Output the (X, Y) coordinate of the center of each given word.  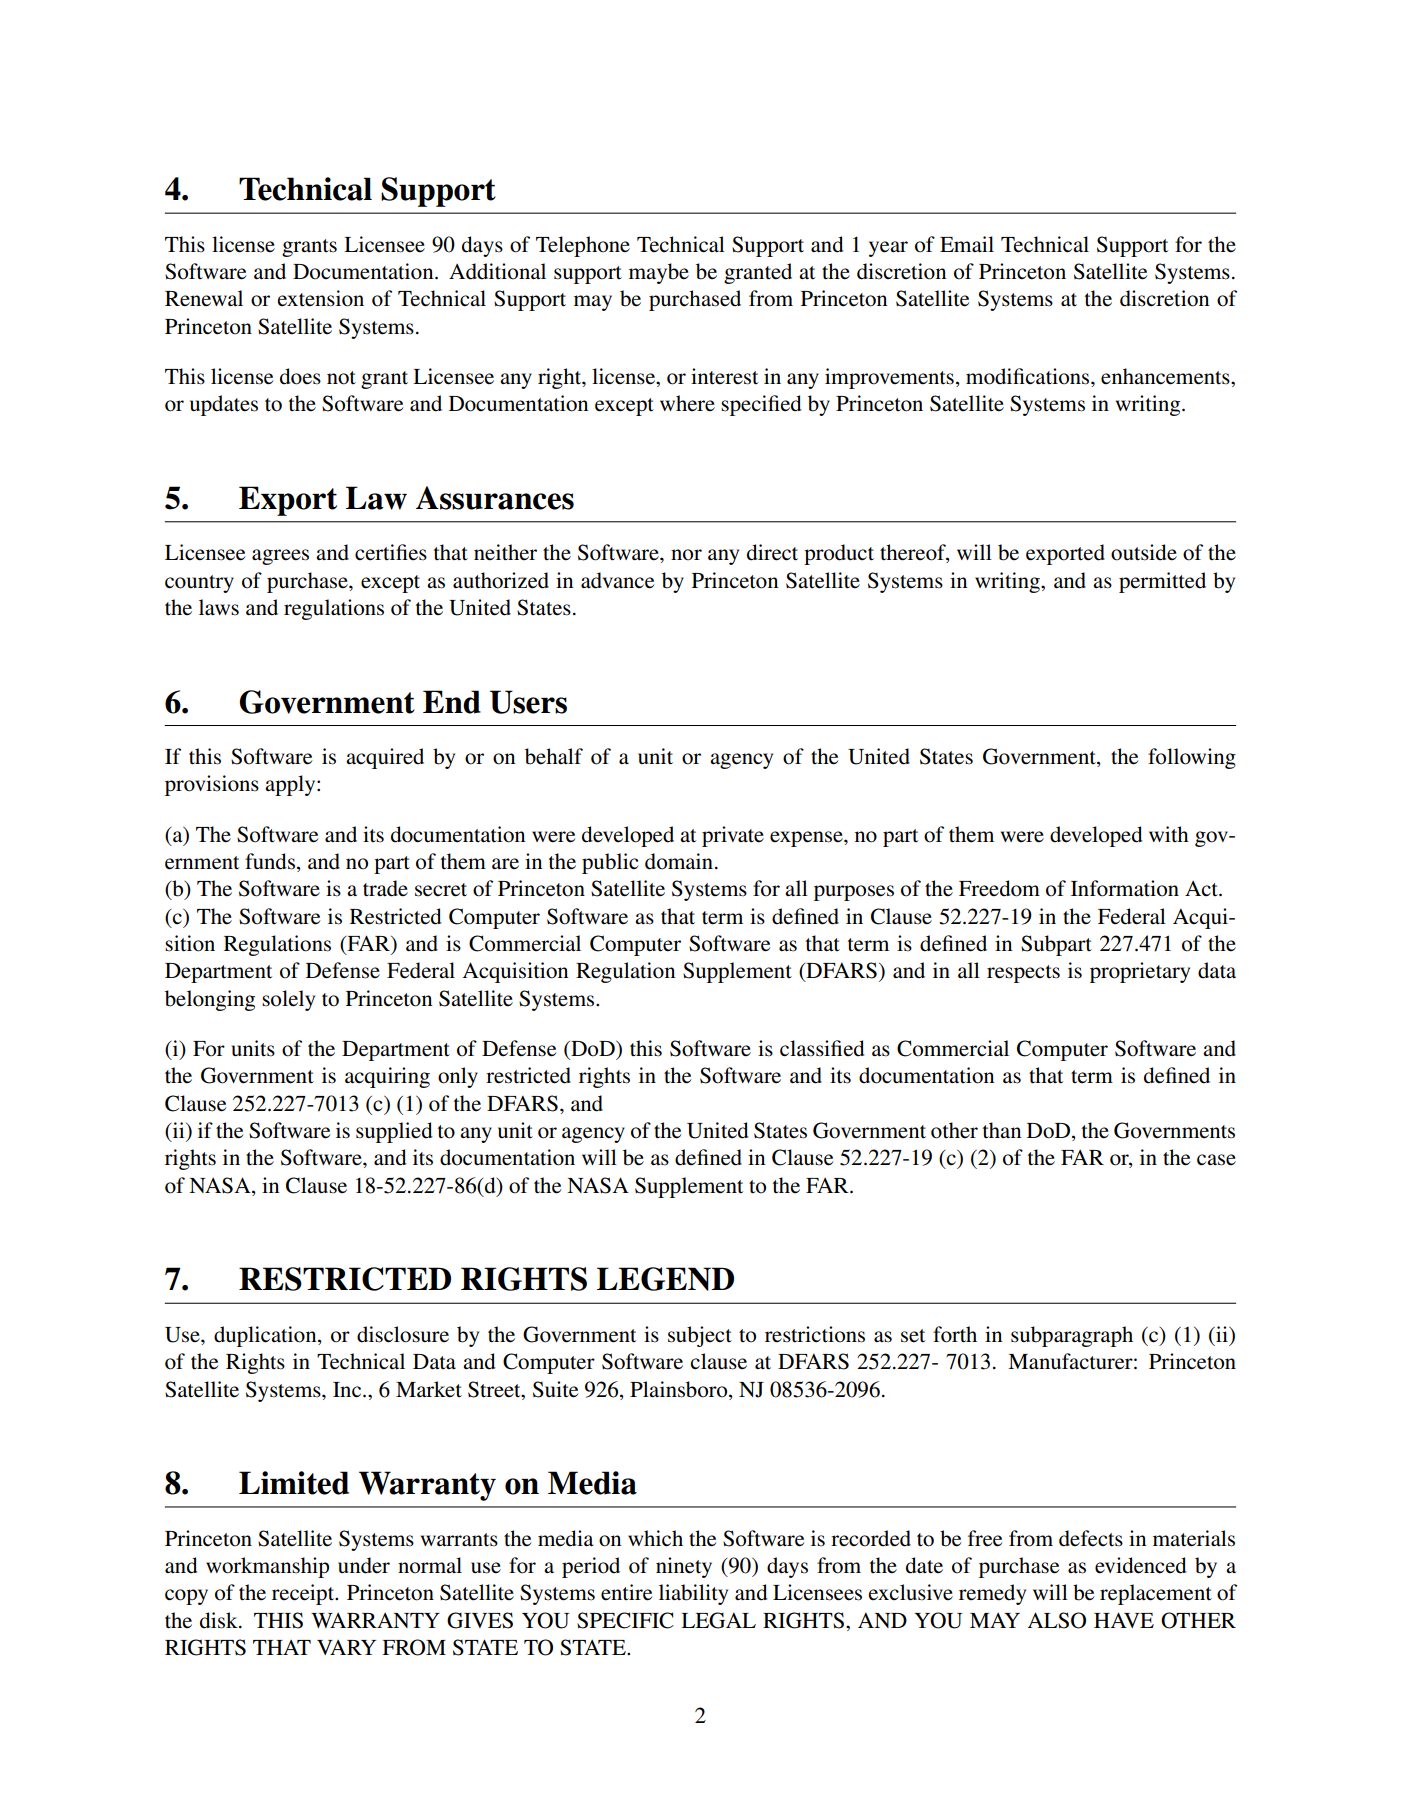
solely (288, 1000)
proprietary (1140, 972)
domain (679, 861)
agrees (280, 557)
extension (320, 298)
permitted (1162, 582)
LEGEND (665, 1279)
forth (955, 1334)
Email (967, 244)
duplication (266, 1336)
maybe (659, 273)
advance (617, 580)
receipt (304, 1594)
